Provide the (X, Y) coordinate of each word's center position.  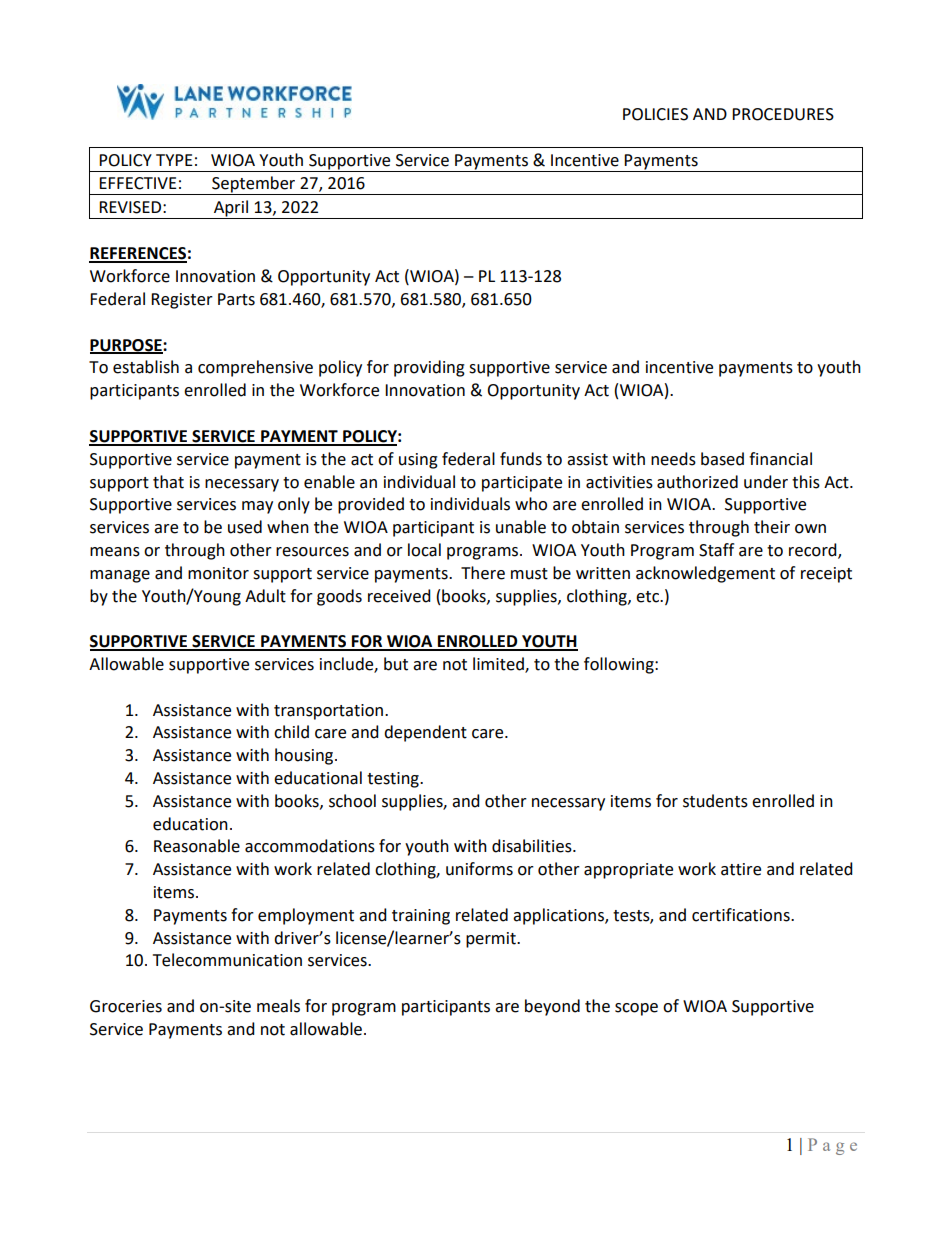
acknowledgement (705, 574)
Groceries (126, 1006)
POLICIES (655, 114)
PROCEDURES (783, 114)
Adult (265, 596)
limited (499, 665)
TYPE (174, 160)
